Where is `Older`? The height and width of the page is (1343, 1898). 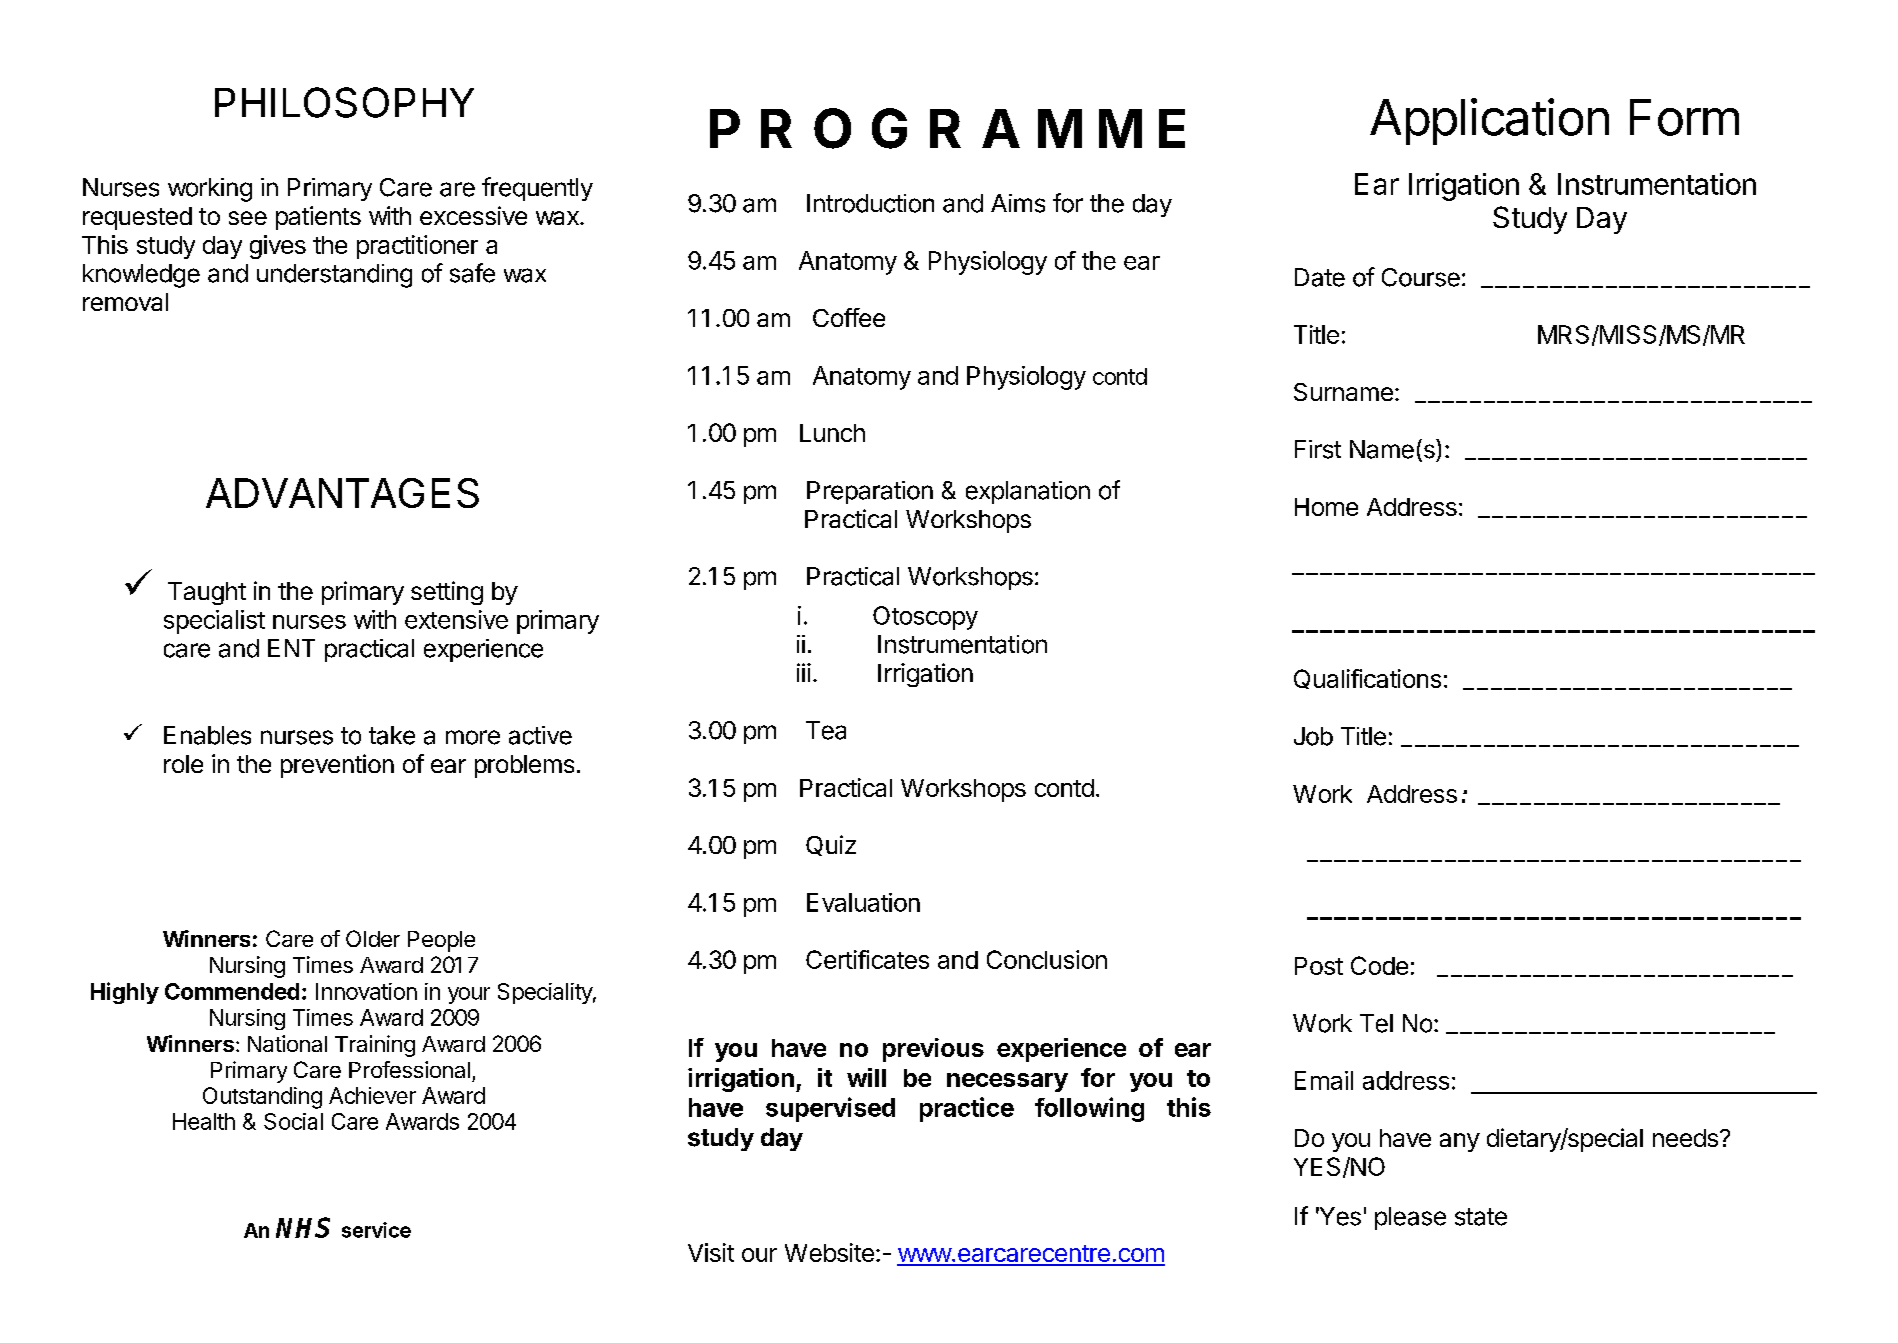
Older is located at coordinates (373, 938).
